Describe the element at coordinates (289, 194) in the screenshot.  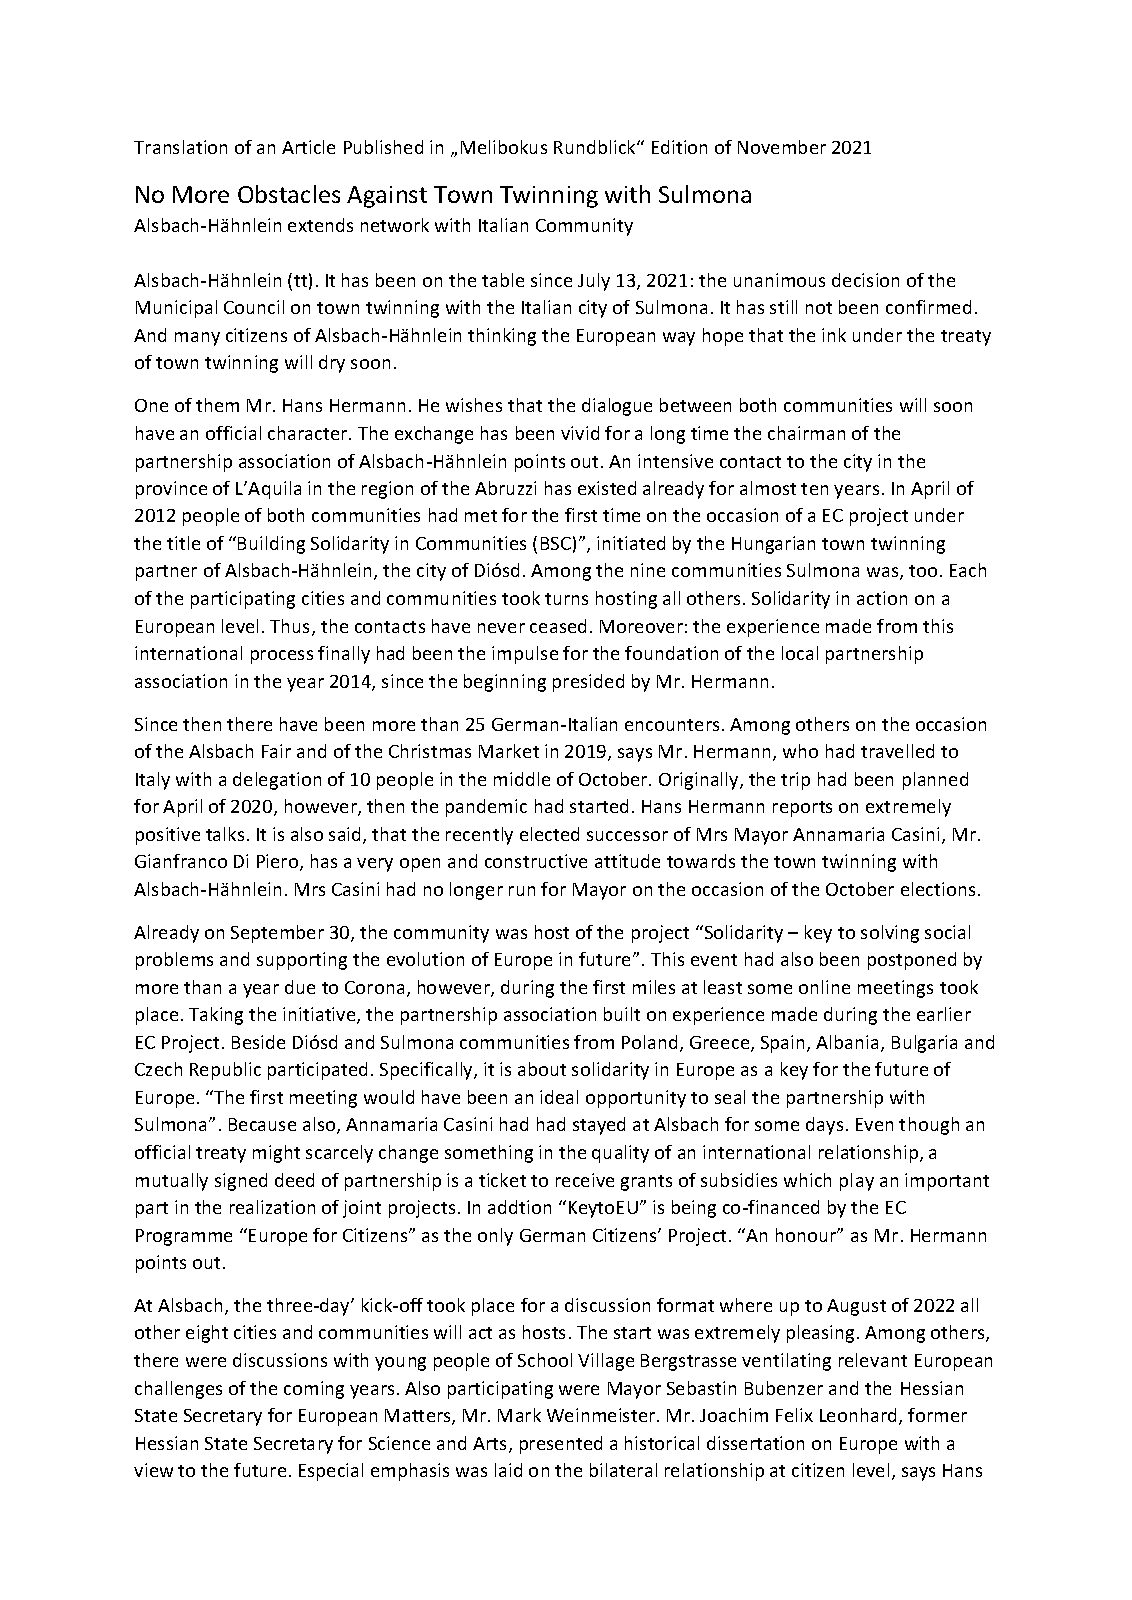
I see `Obstacles` at that location.
